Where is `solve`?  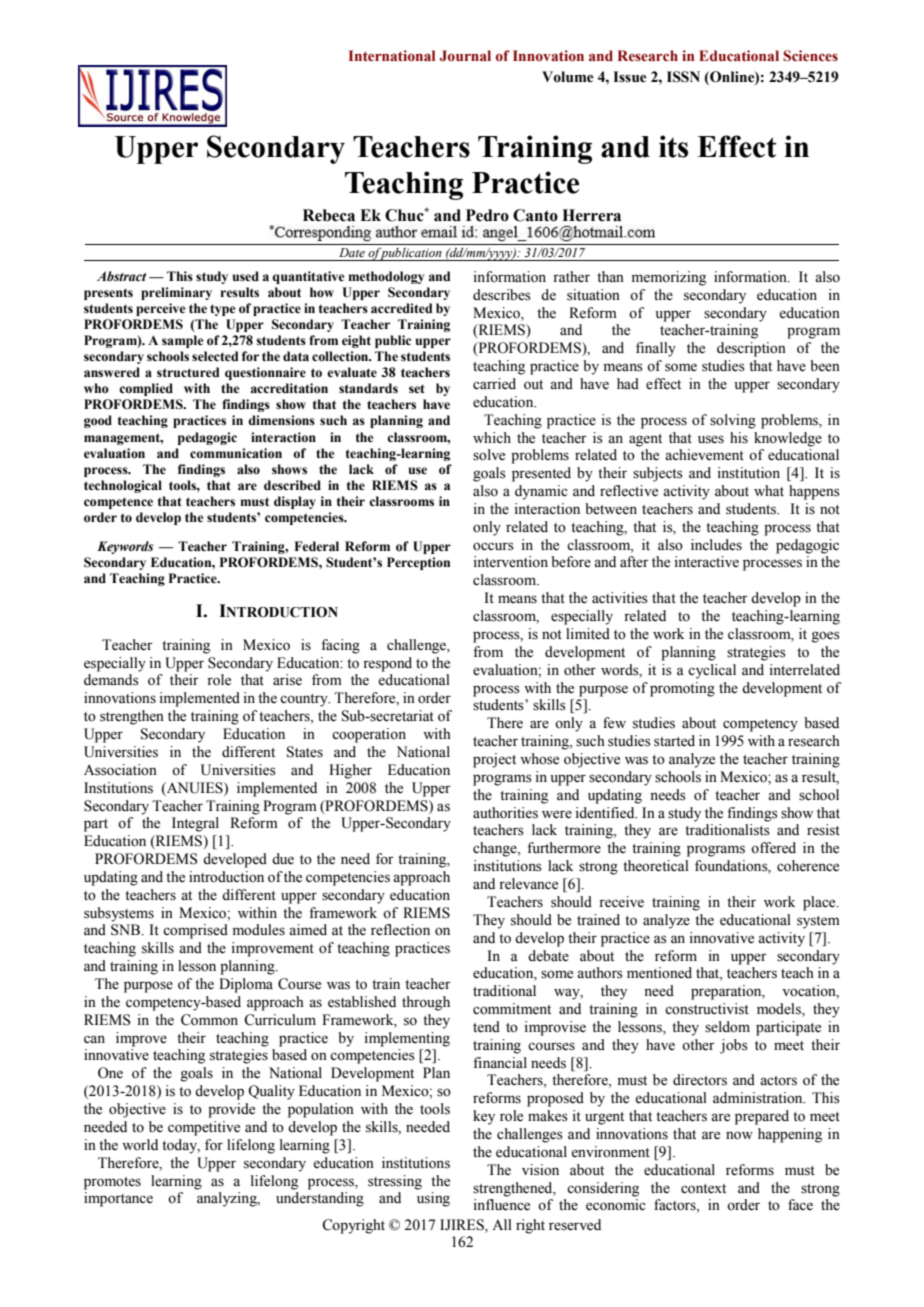
solve is located at coordinates (489, 455).
